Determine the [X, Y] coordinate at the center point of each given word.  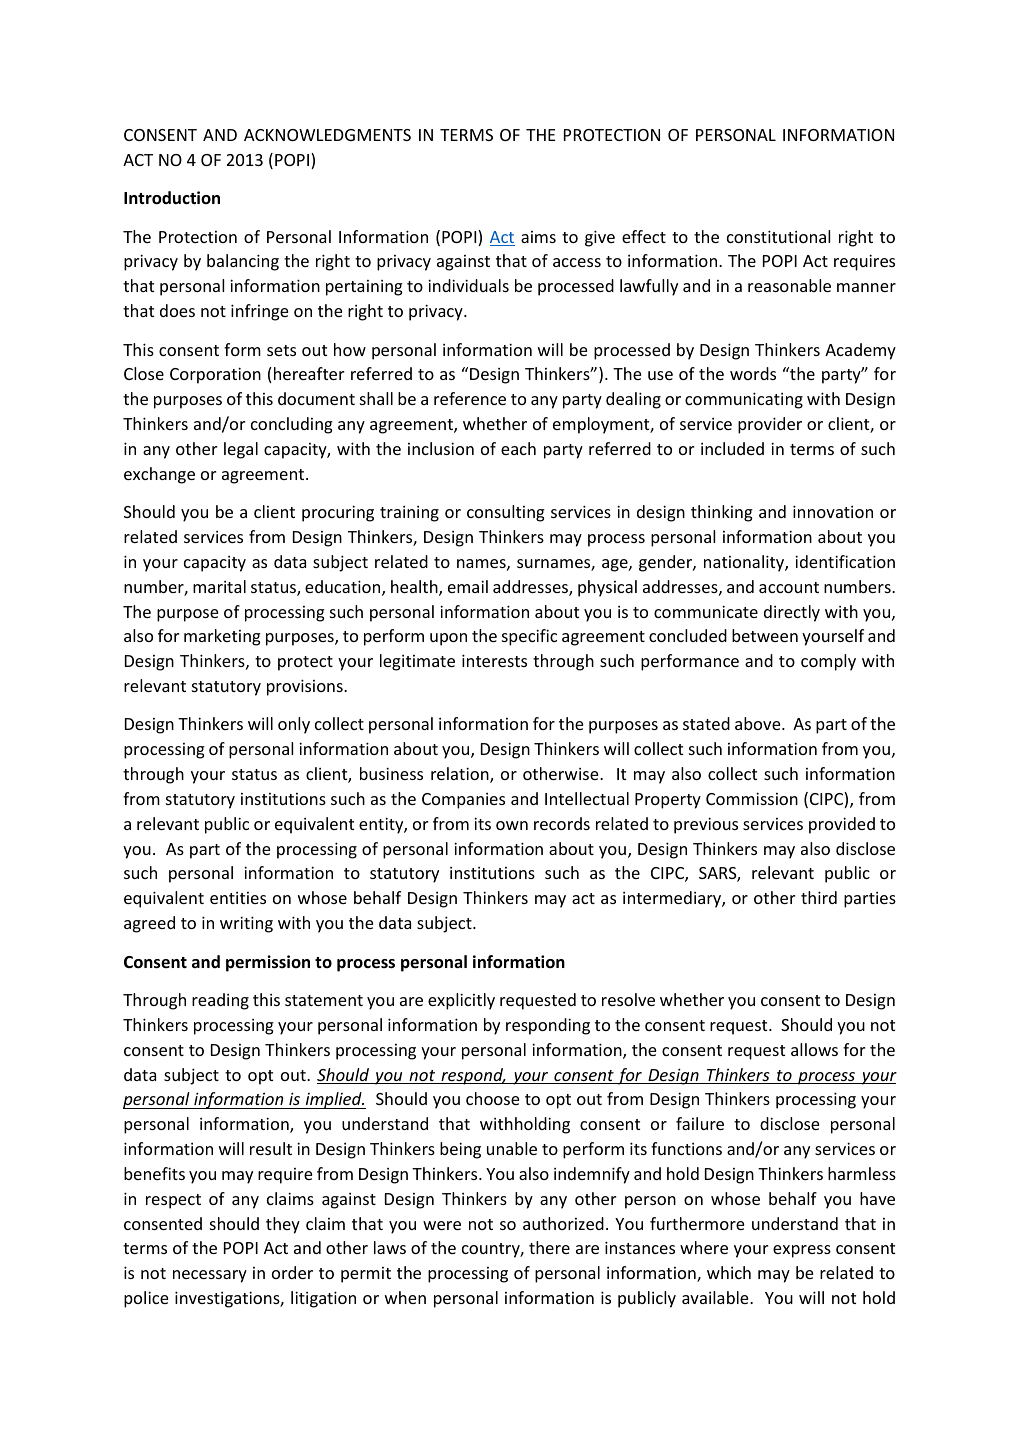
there [549, 1247]
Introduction [172, 198]
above [759, 723]
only [294, 725]
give [600, 238]
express [802, 1251]
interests [494, 660]
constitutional [778, 236]
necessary [210, 1276]
